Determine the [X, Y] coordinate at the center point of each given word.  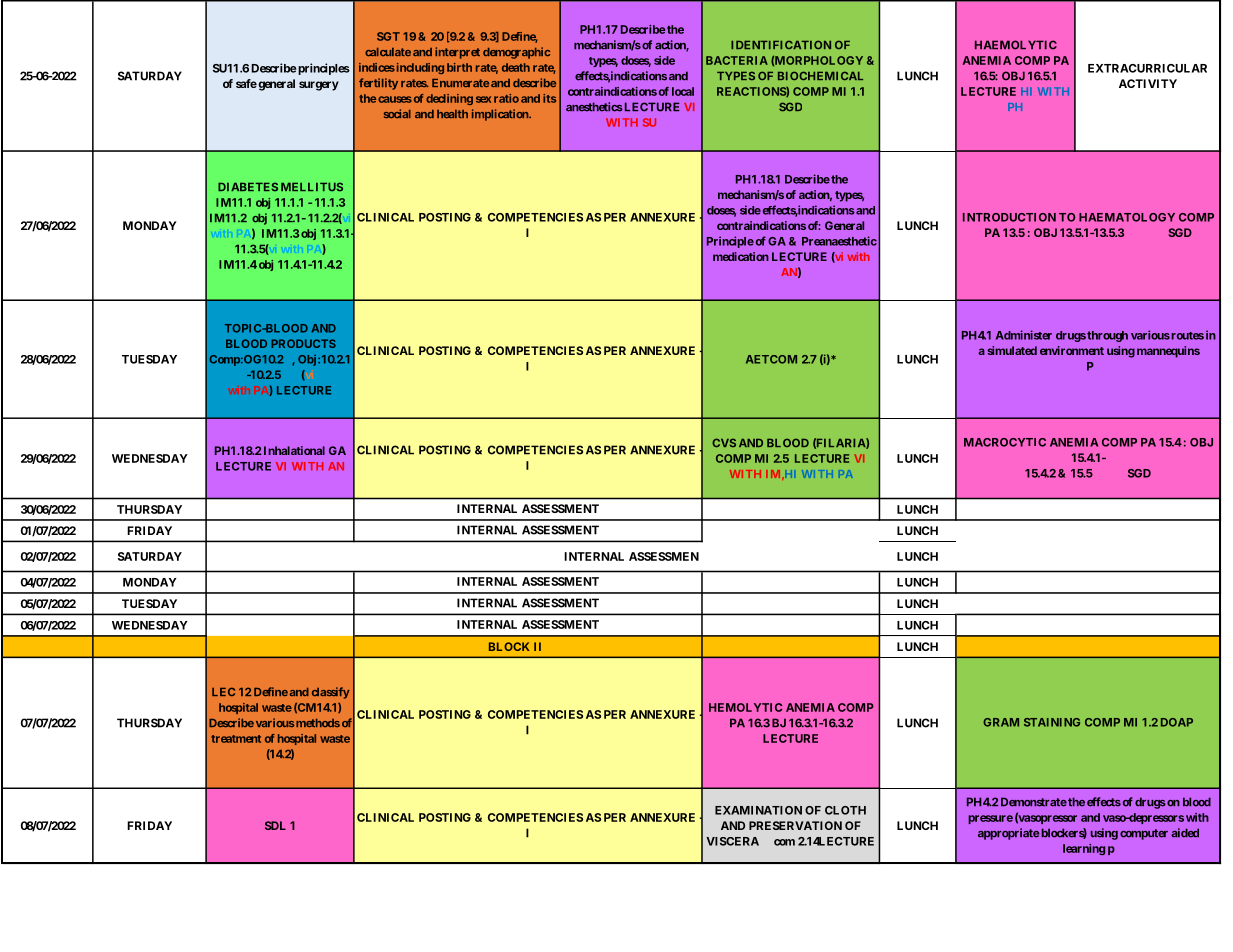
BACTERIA [737, 60]
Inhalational [293, 450]
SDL [275, 825]
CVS [724, 442]
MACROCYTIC [1005, 442]
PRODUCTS [303, 343]
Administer [1024, 335]
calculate [388, 52]
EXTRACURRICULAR [1147, 68]
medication [741, 256]
